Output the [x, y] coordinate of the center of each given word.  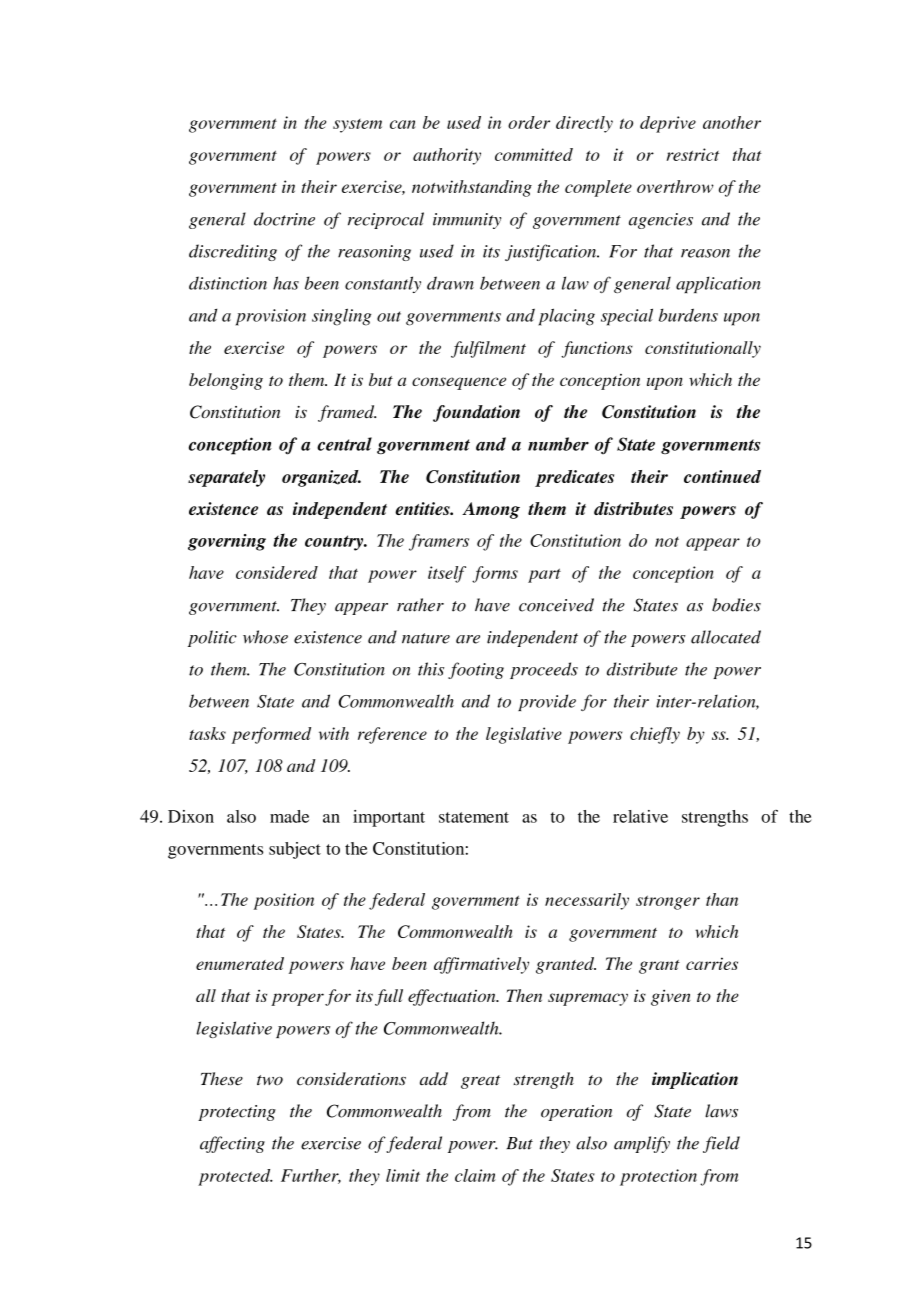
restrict [693, 154]
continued [722, 476]
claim [475, 1175]
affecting [232, 1144]
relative [640, 816]
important [389, 818]
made [289, 816]
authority [447, 156]
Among [491, 510]
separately [226, 478]
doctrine [284, 219]
